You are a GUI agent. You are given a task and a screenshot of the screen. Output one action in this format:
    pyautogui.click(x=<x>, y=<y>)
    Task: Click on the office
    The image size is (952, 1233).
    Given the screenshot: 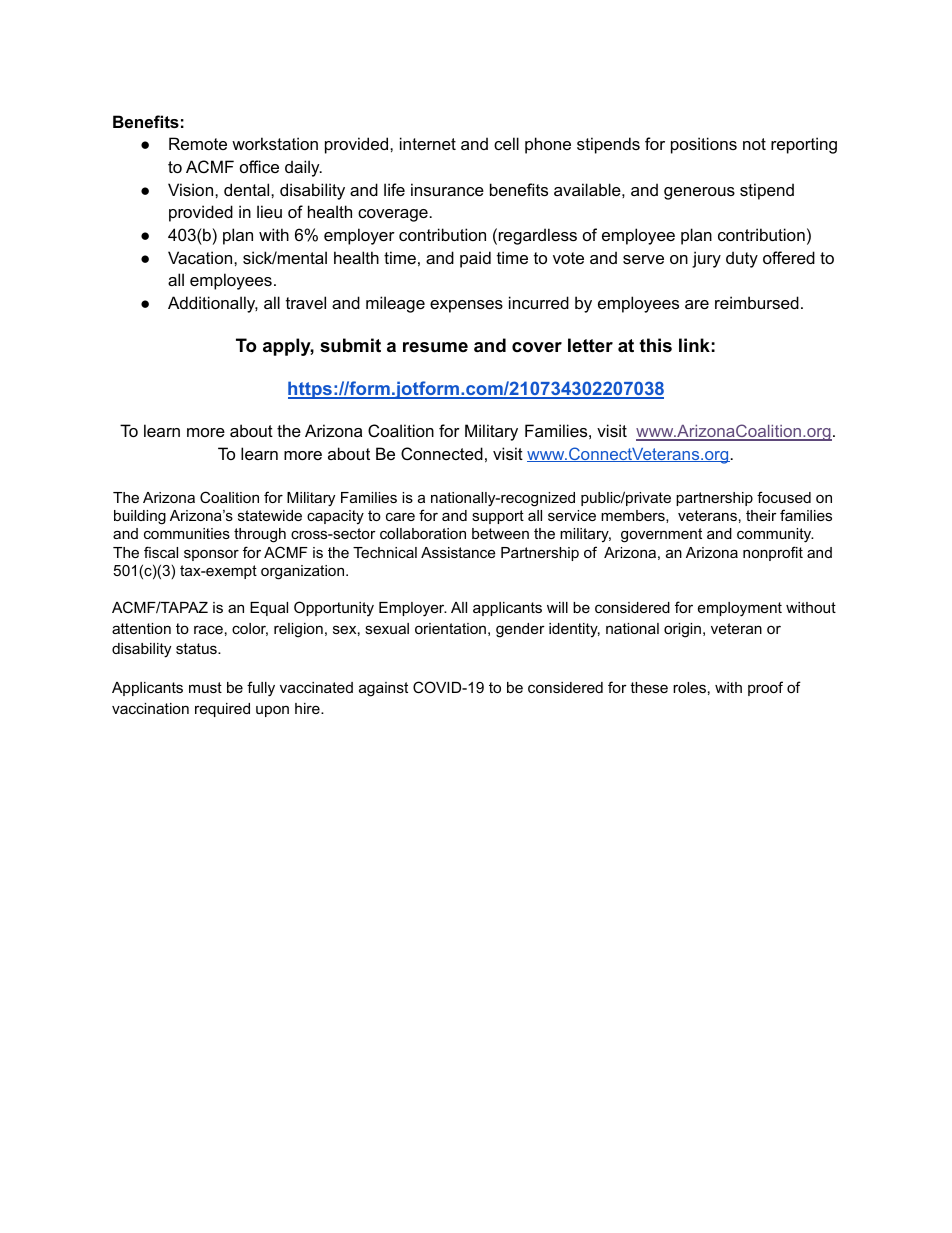 What is the action you would take?
    pyautogui.click(x=259, y=166)
